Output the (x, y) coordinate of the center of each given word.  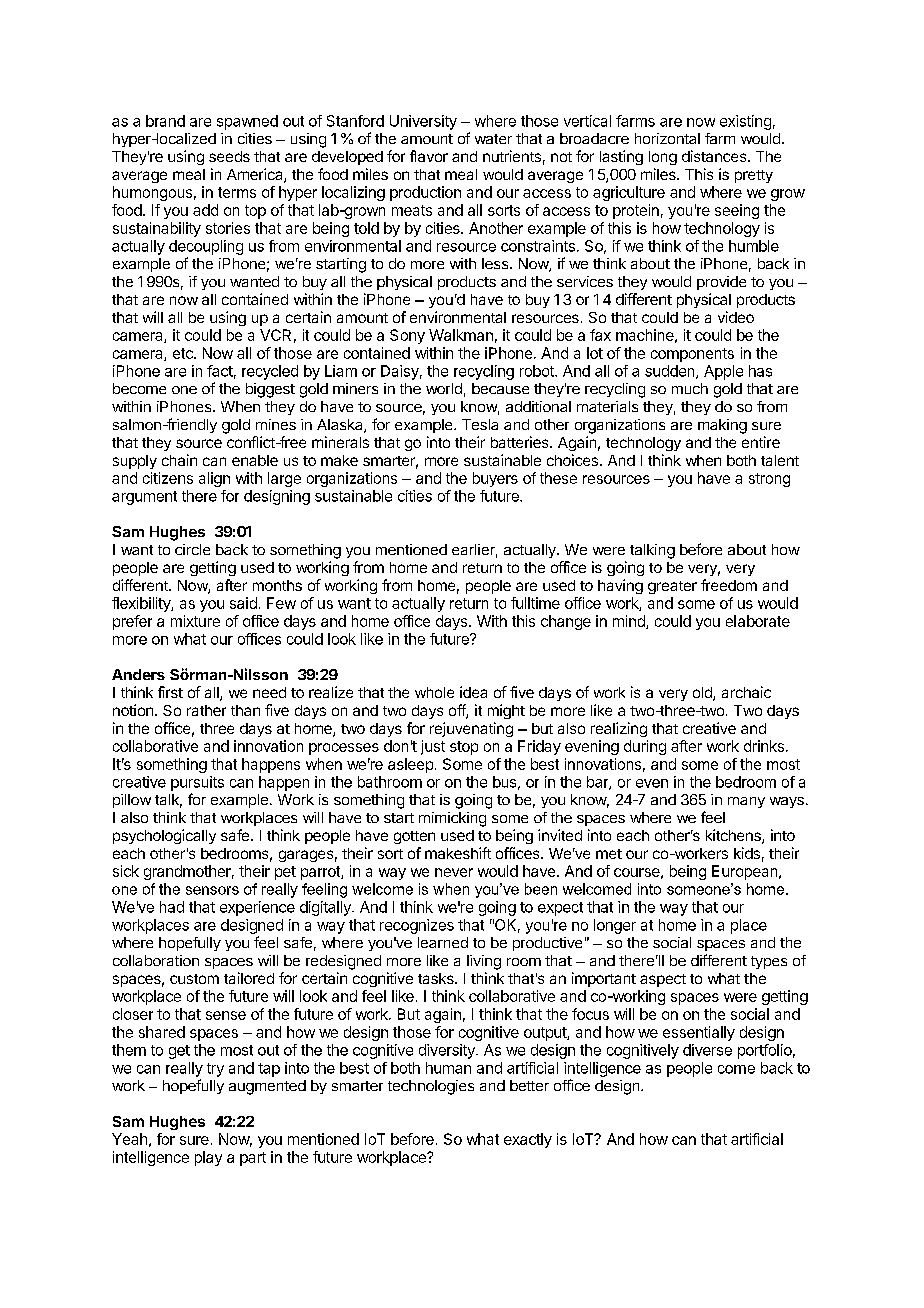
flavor (429, 156)
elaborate (758, 621)
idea (473, 692)
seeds (229, 156)
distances (715, 156)
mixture (195, 621)
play (208, 1158)
